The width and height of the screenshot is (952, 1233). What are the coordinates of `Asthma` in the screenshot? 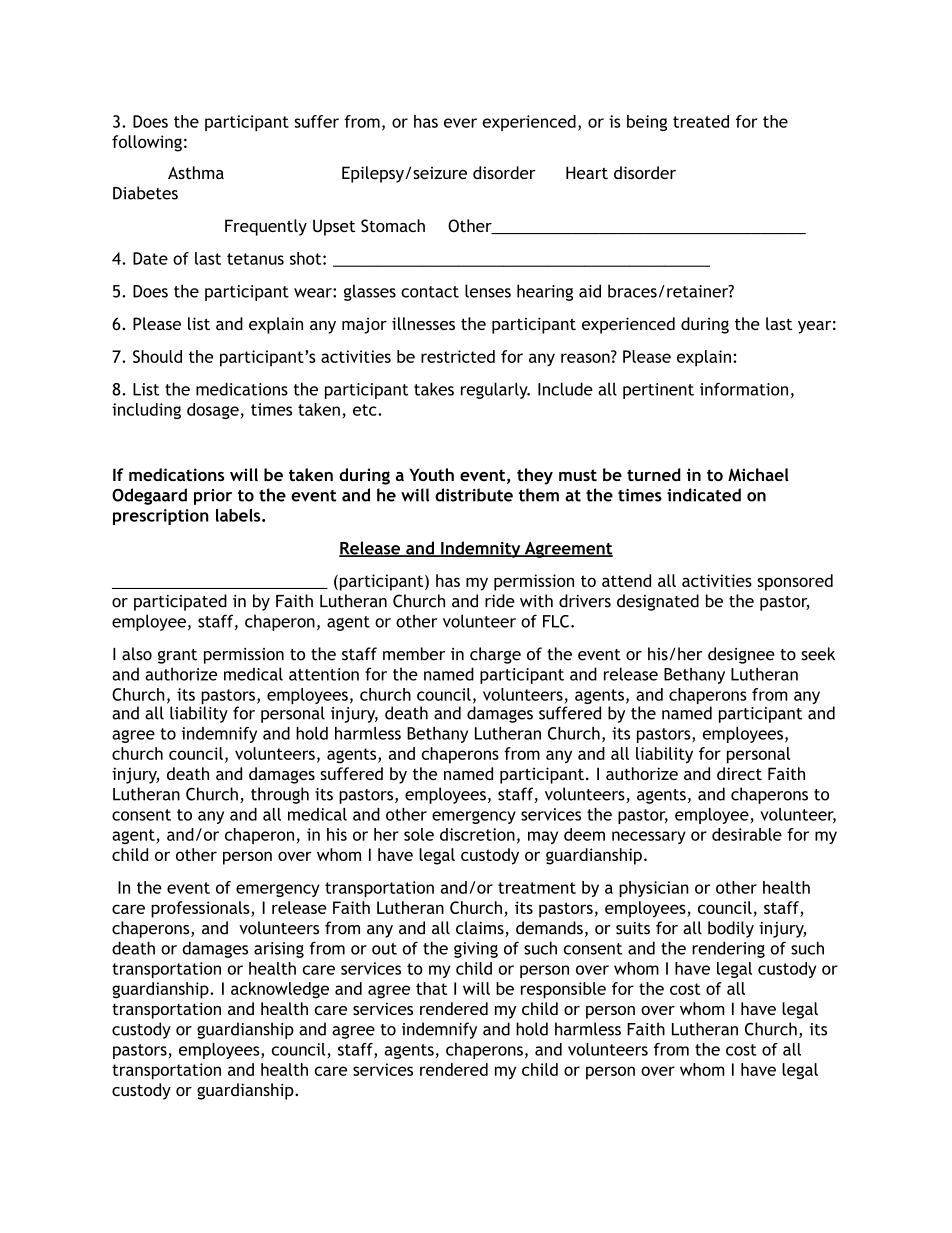 It's located at (196, 172).
